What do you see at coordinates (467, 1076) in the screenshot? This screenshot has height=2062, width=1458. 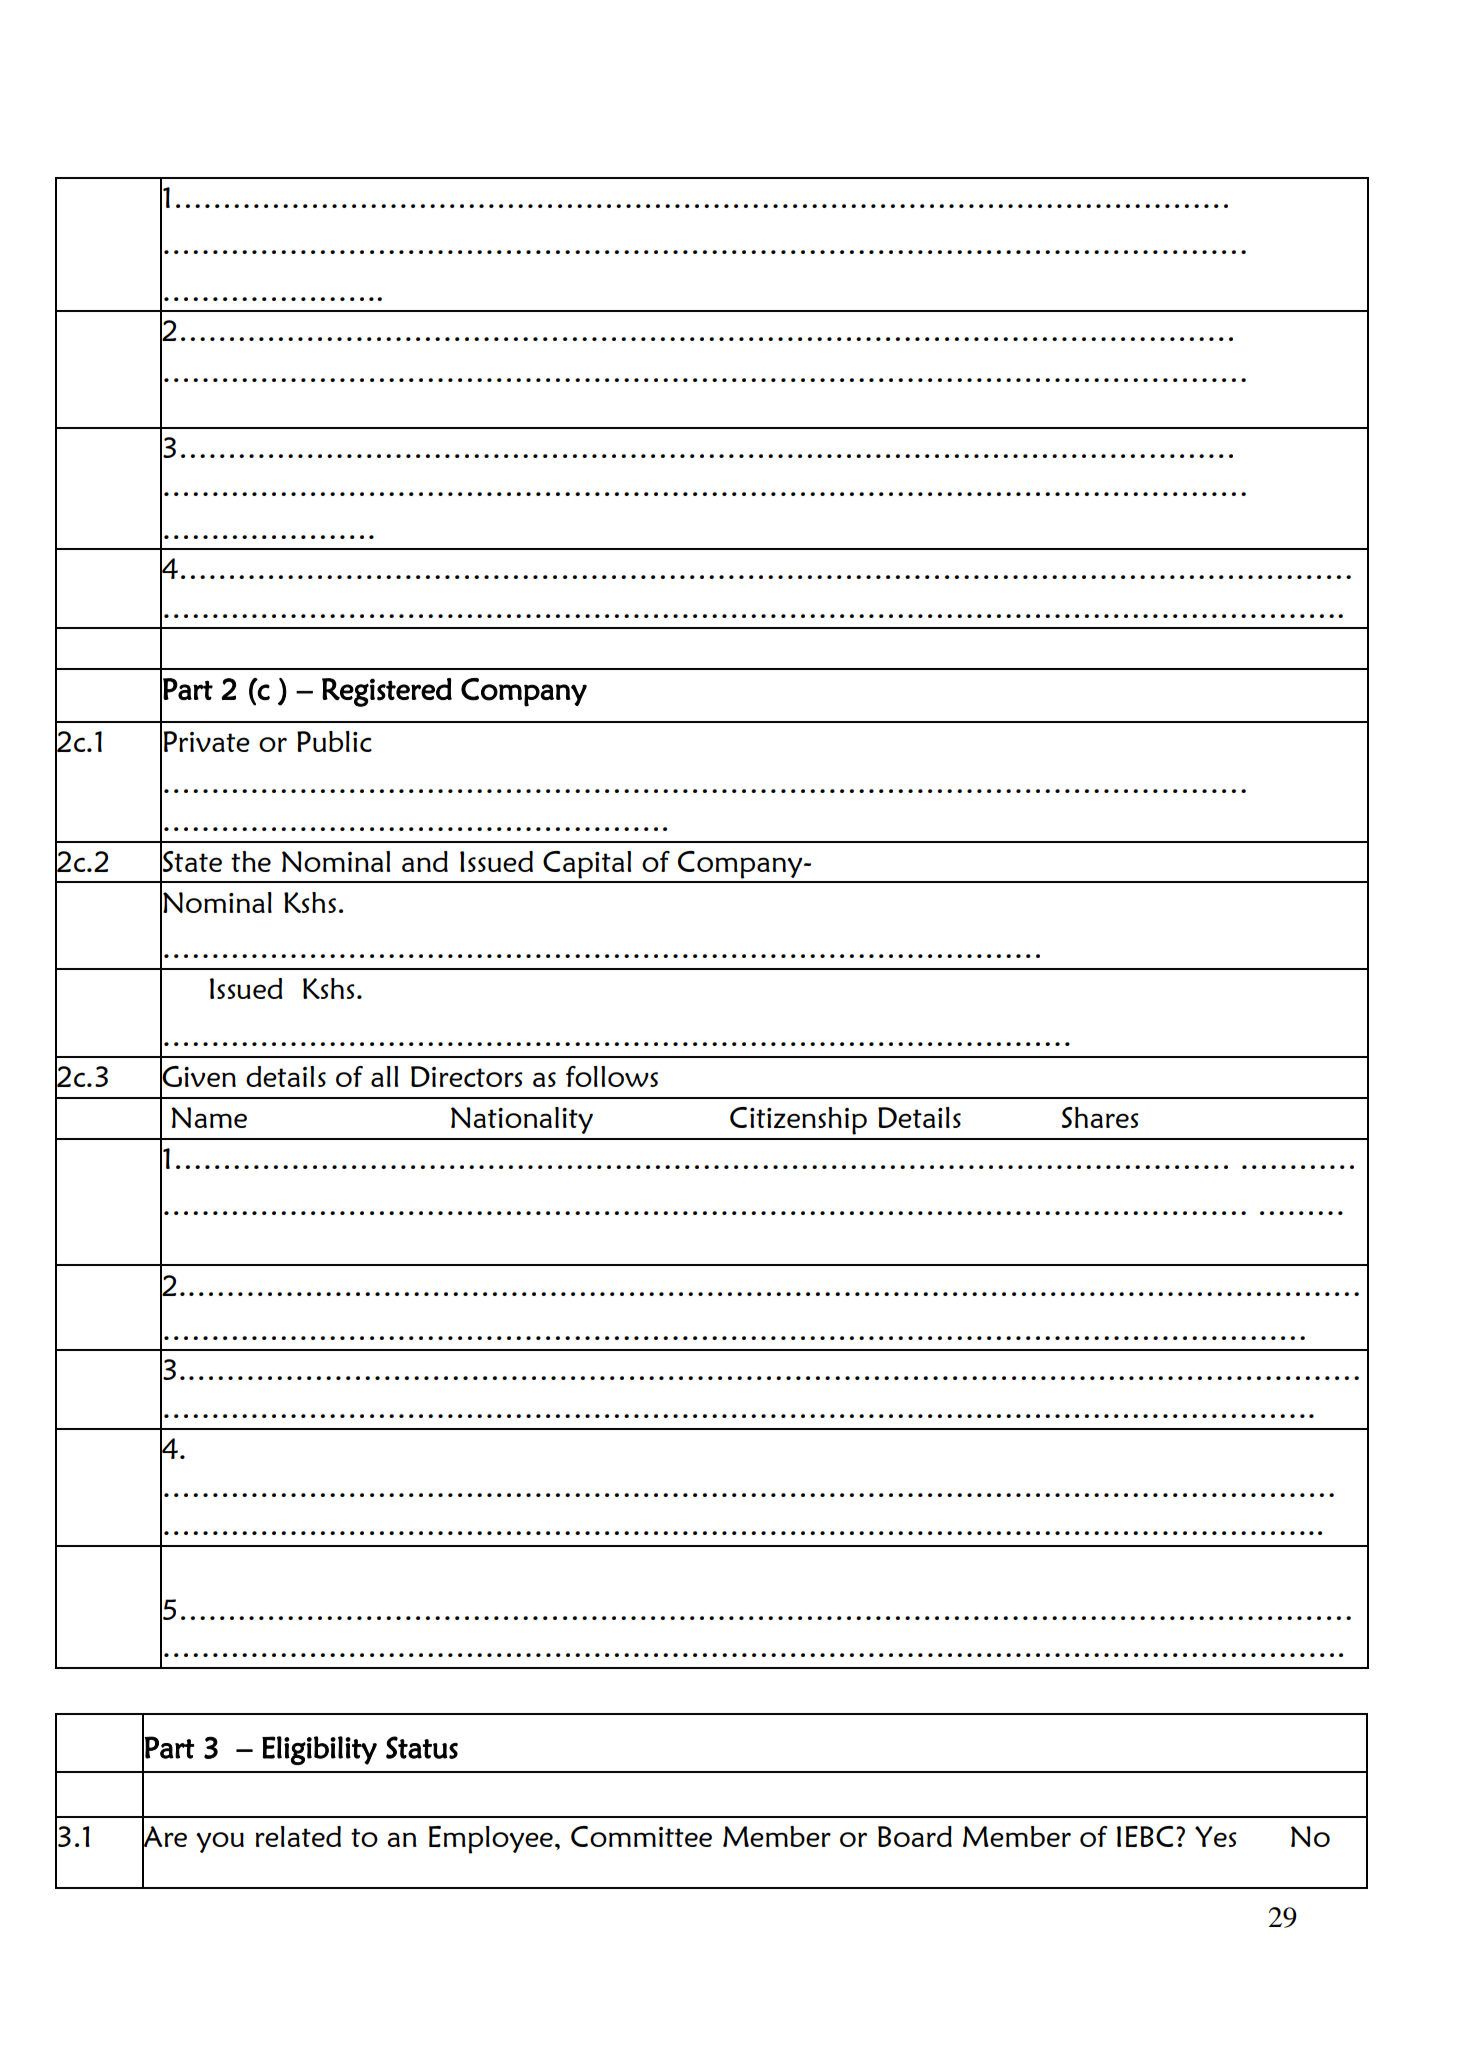 I see `Directors` at bounding box center [467, 1076].
